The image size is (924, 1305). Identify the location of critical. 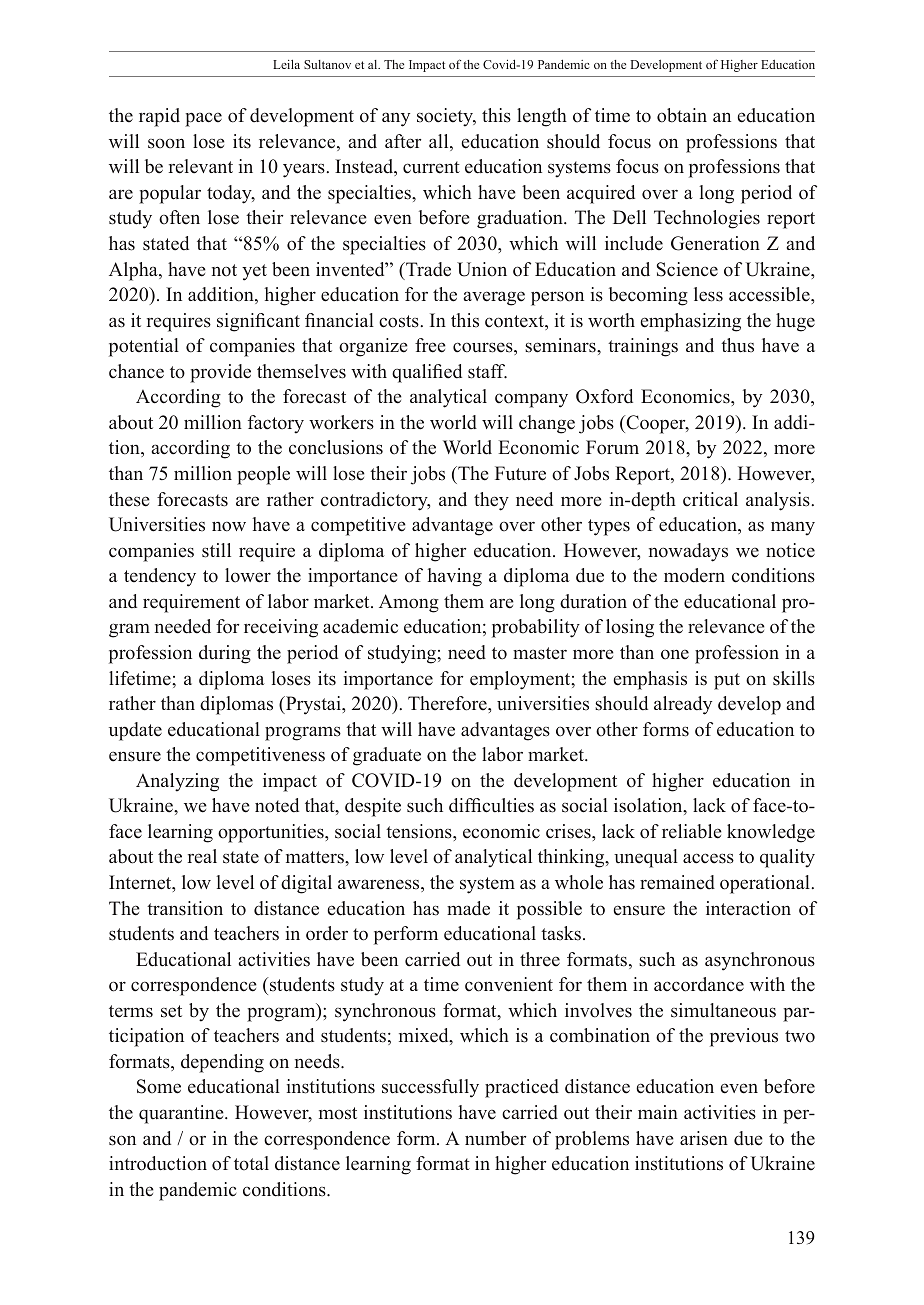
(710, 499).
